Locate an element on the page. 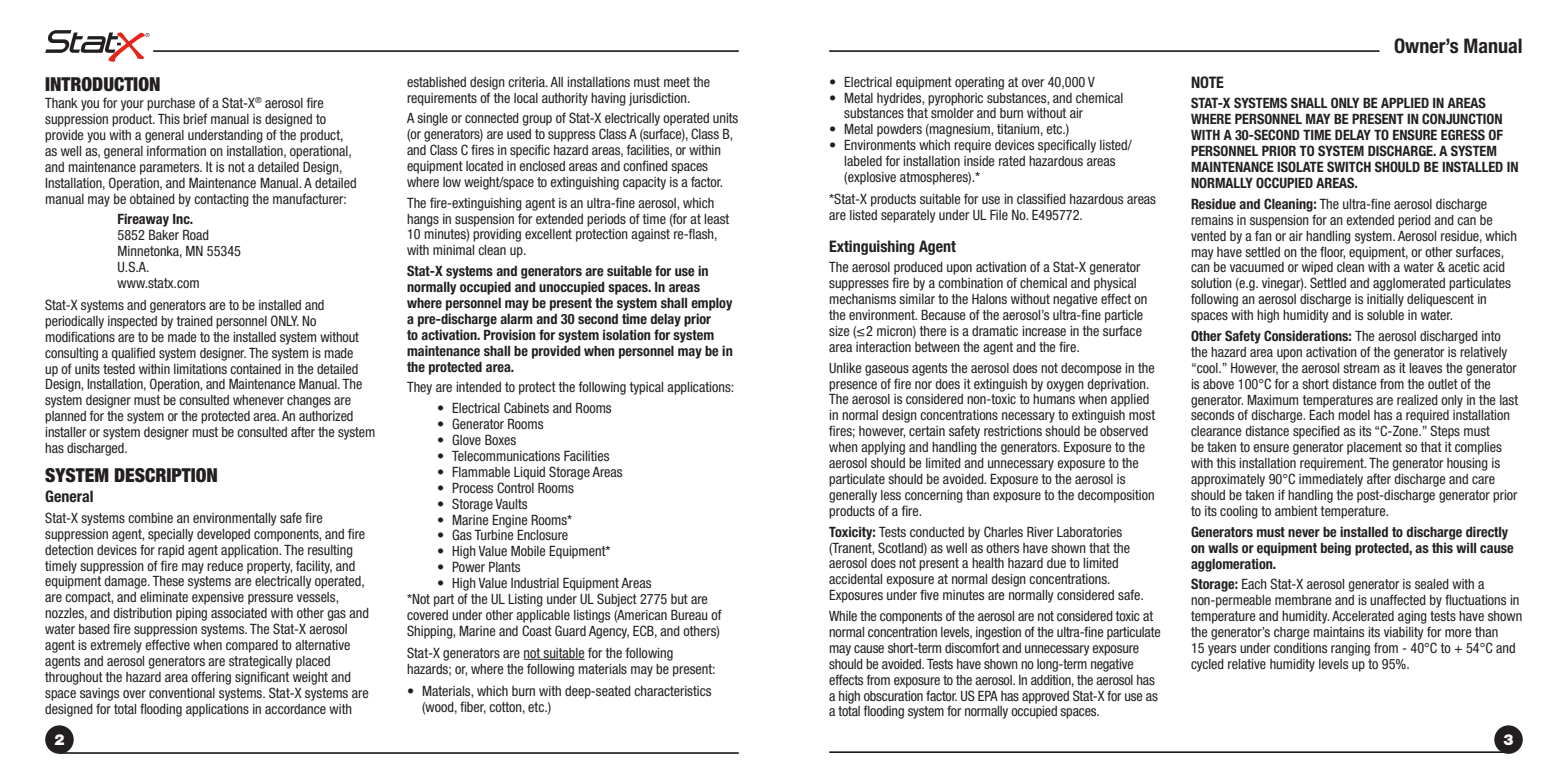  trained is located at coordinates (194, 321).
